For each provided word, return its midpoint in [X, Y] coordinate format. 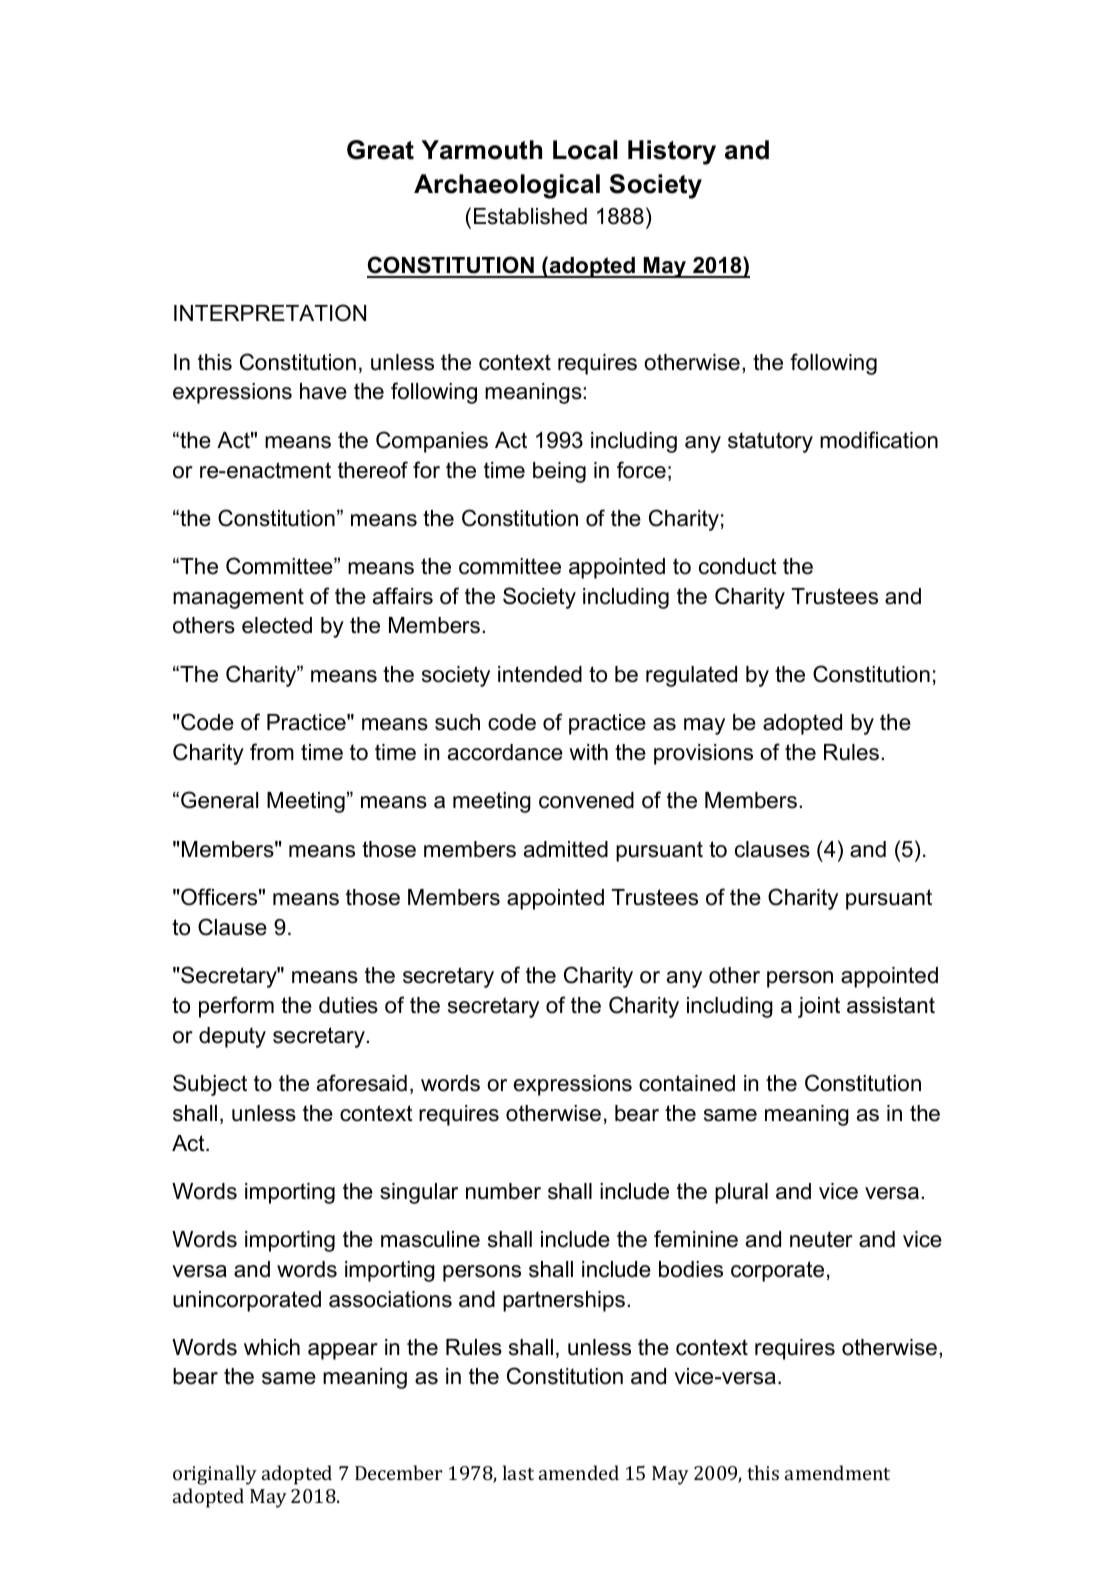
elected [277, 625]
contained [687, 1083]
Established [530, 216]
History [672, 152]
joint [819, 1007]
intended [540, 674]
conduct [738, 566]
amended [579, 1472]
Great [380, 150]
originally [215, 1475]
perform [236, 1007]
